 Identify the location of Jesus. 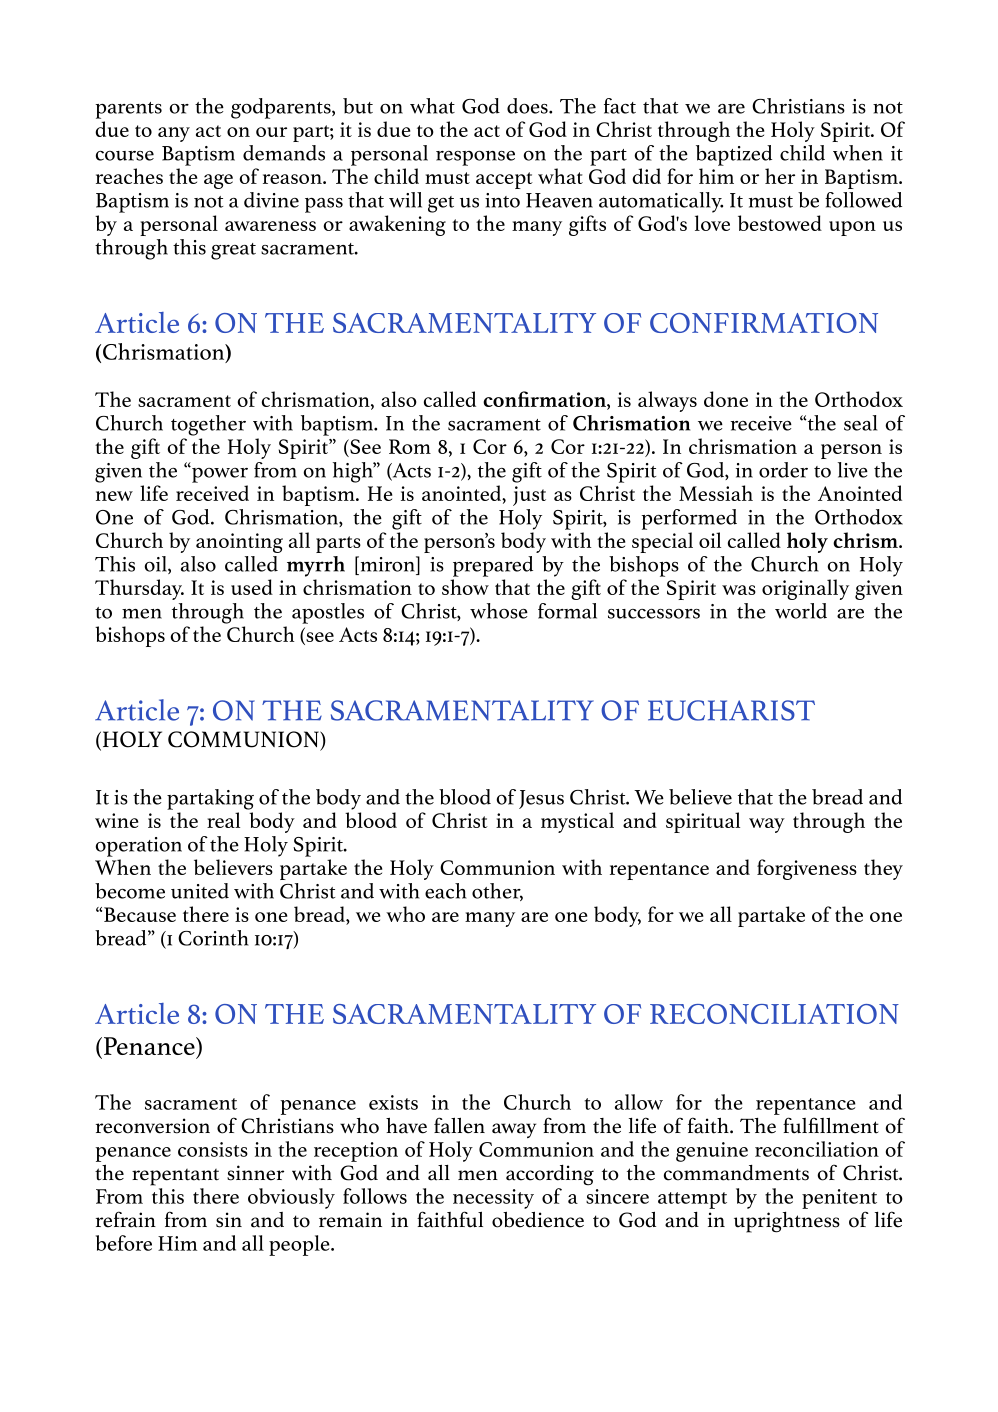
(541, 799).
